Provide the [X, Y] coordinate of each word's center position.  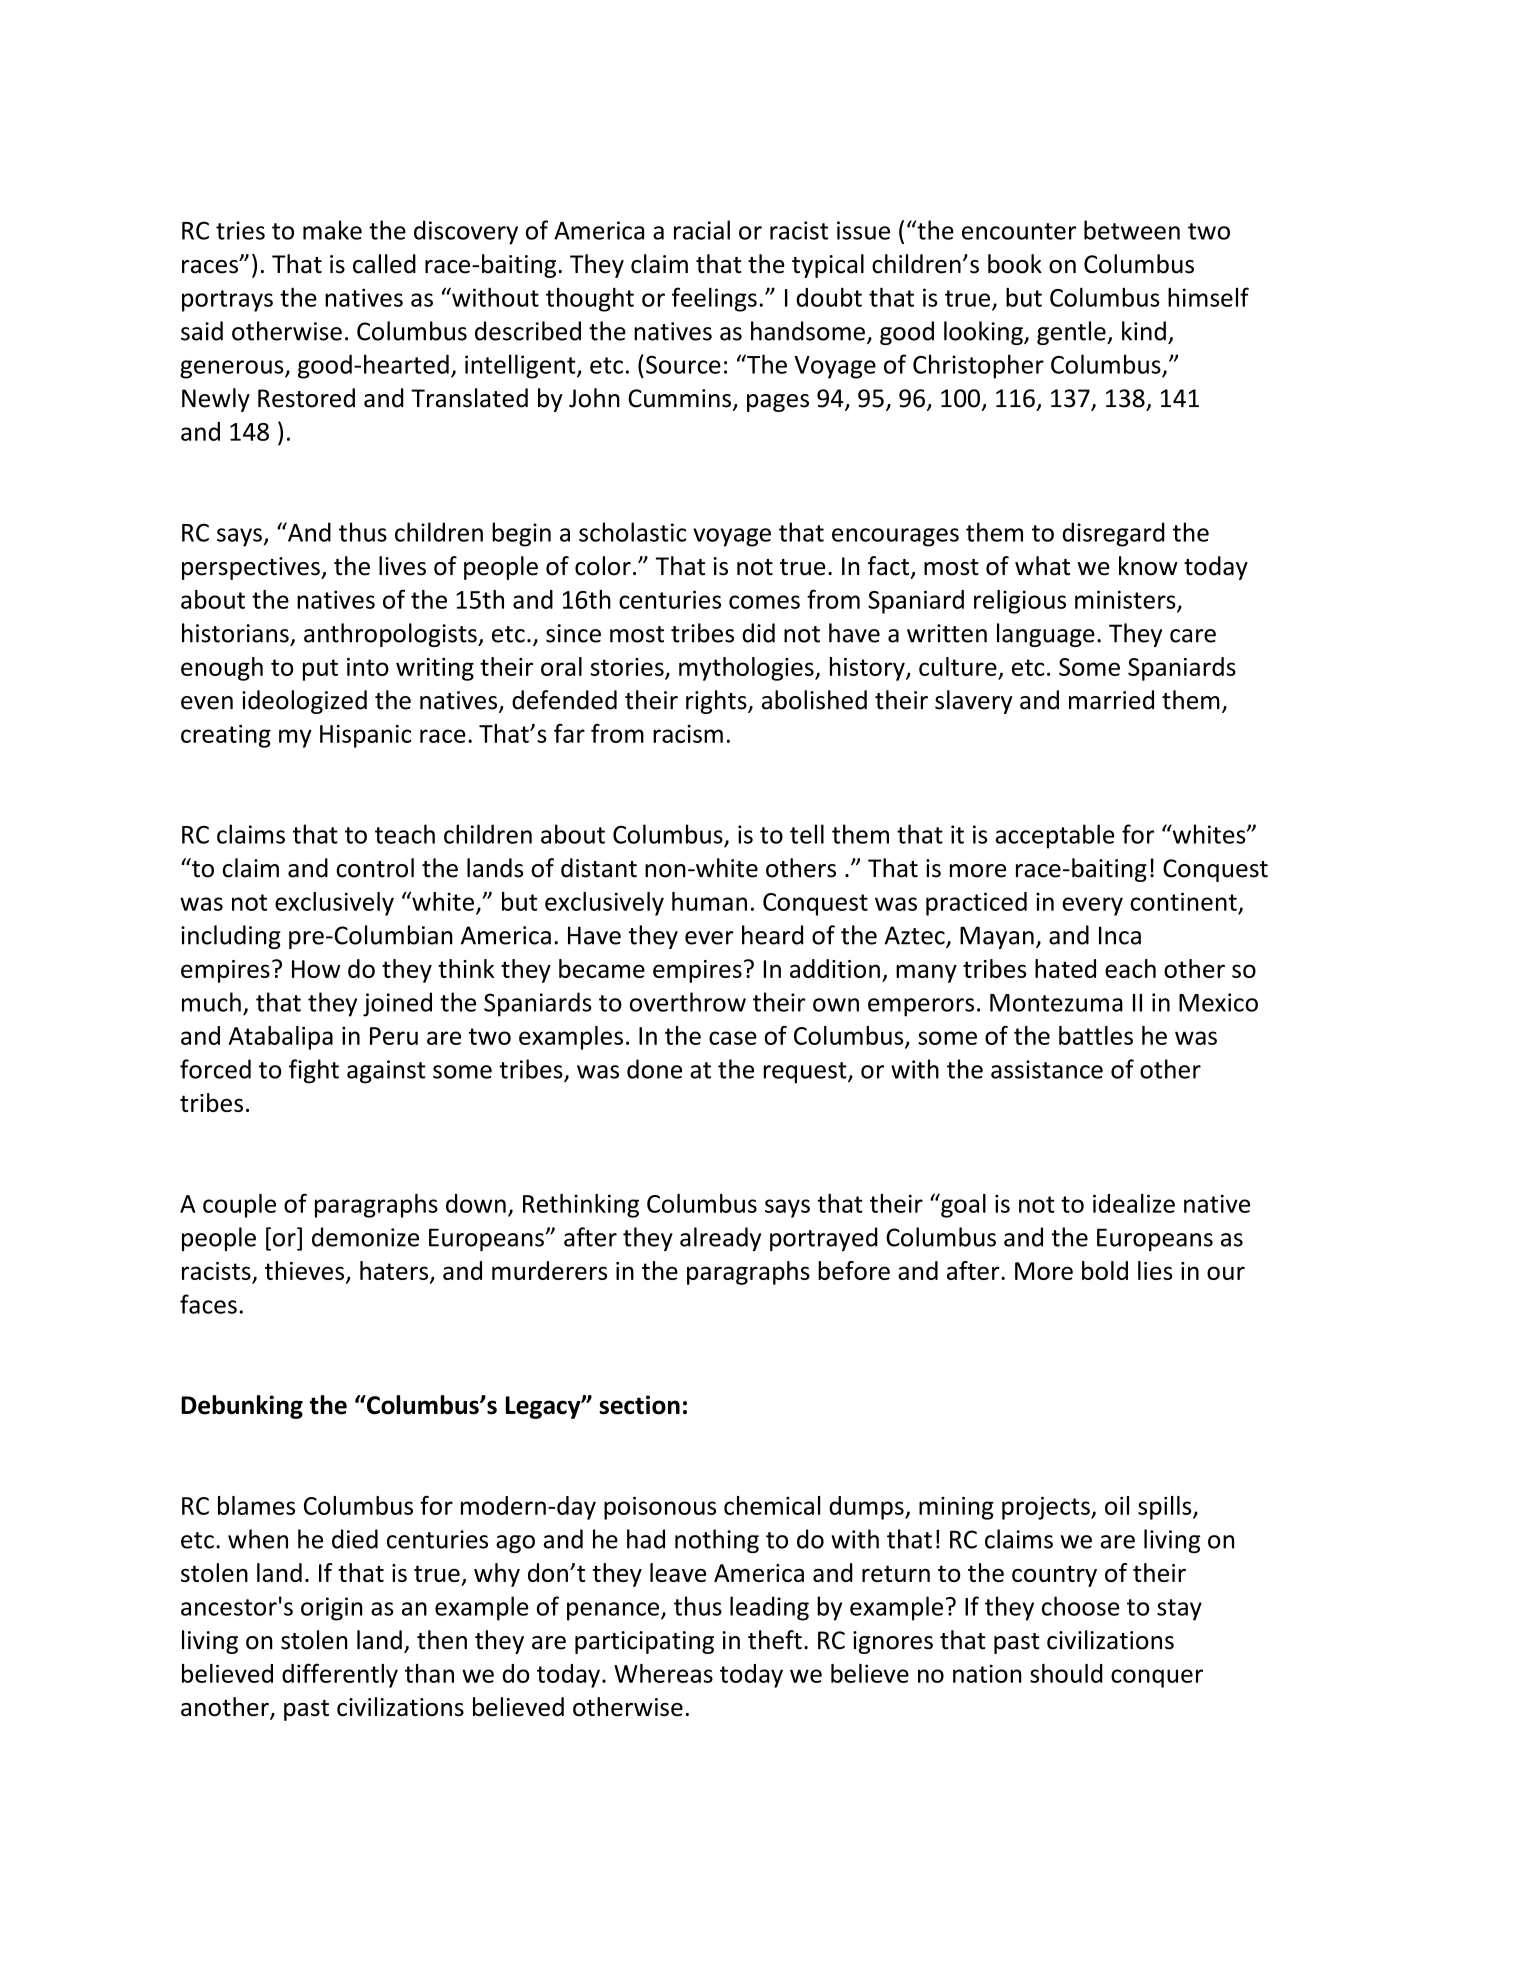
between [1132, 230]
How [316, 969]
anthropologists [391, 635]
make [332, 230]
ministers [1126, 600]
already [720, 1239]
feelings [714, 299]
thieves [306, 1272]
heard [772, 935]
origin [332, 1609]
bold [1105, 1270]
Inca [1120, 935]
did [758, 633]
